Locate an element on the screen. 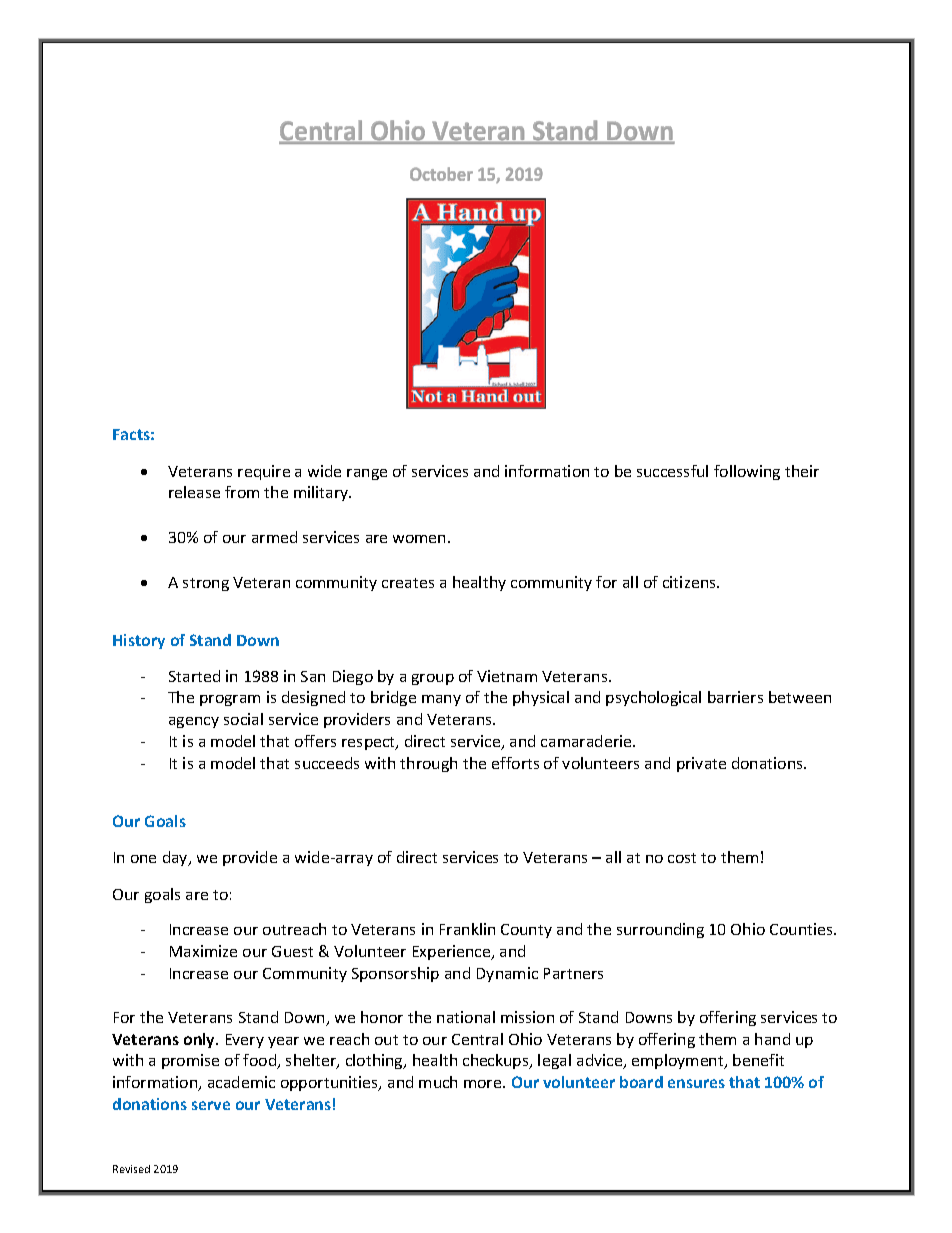  following is located at coordinates (747, 472).
